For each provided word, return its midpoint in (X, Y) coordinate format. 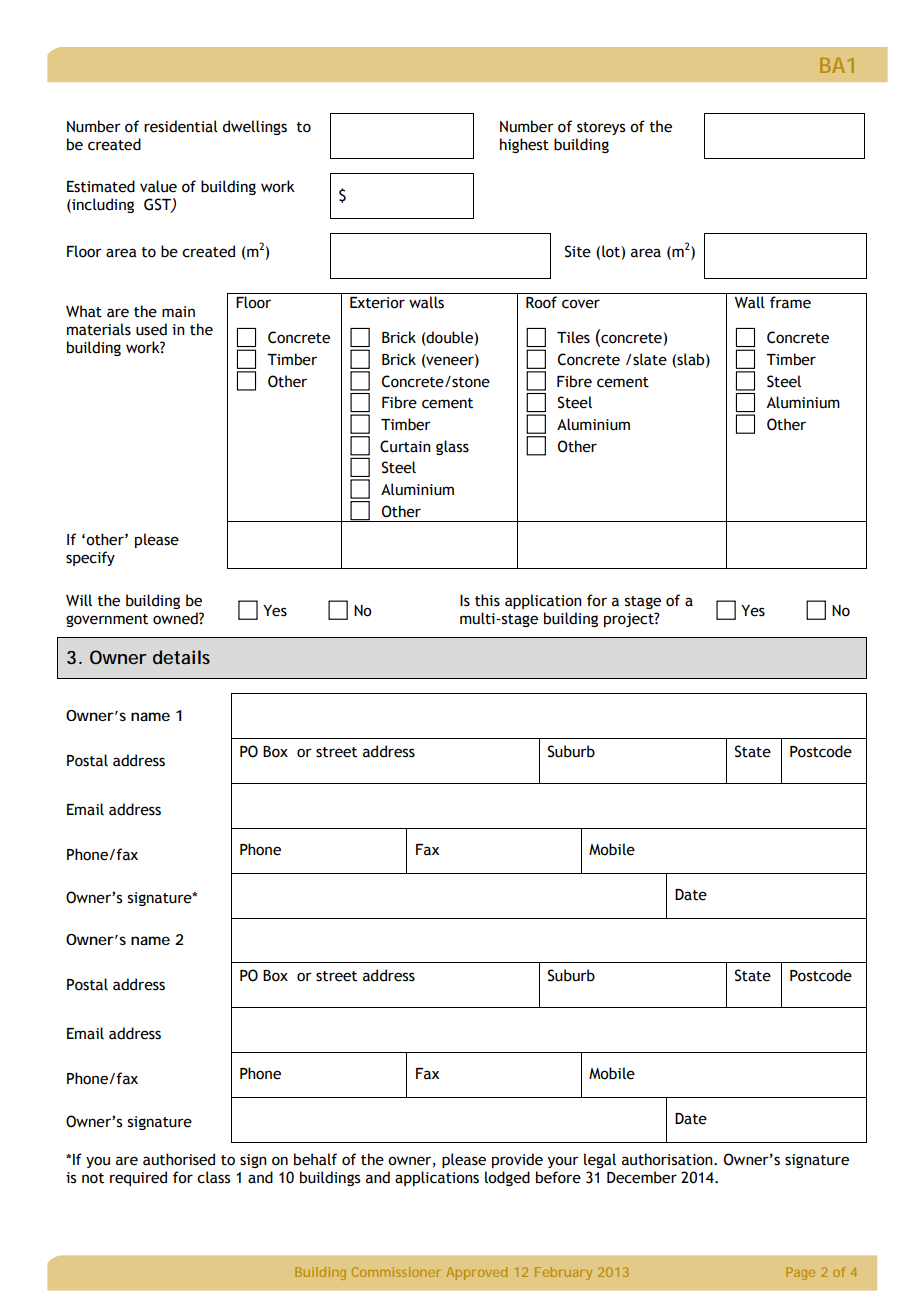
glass (452, 447)
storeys (601, 128)
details (181, 657)
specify (90, 558)
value (158, 186)
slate (649, 359)
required (138, 1178)
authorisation (668, 1159)
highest (524, 145)
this (487, 600)
